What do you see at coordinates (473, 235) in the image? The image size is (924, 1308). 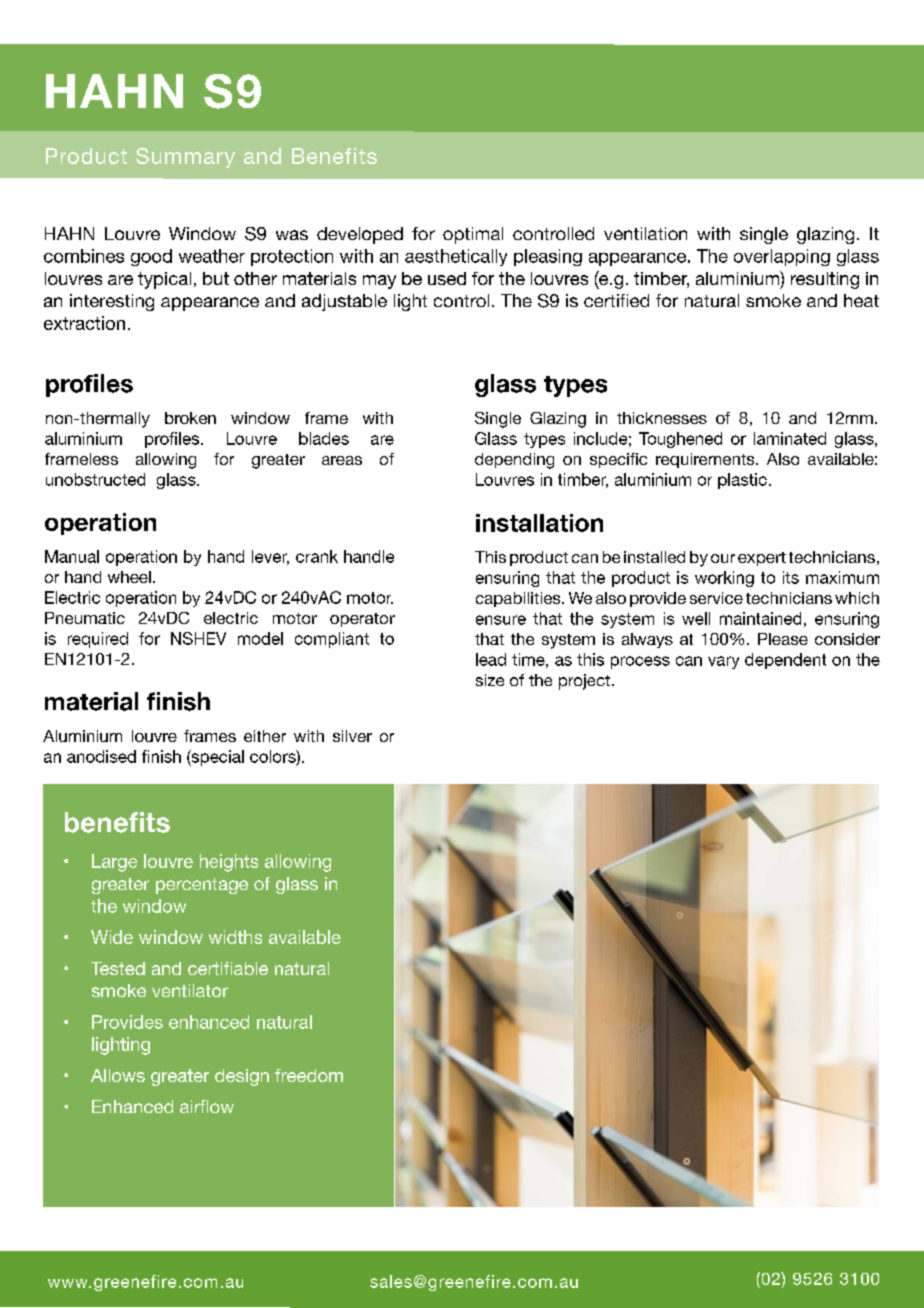 I see `optimal` at bounding box center [473, 235].
